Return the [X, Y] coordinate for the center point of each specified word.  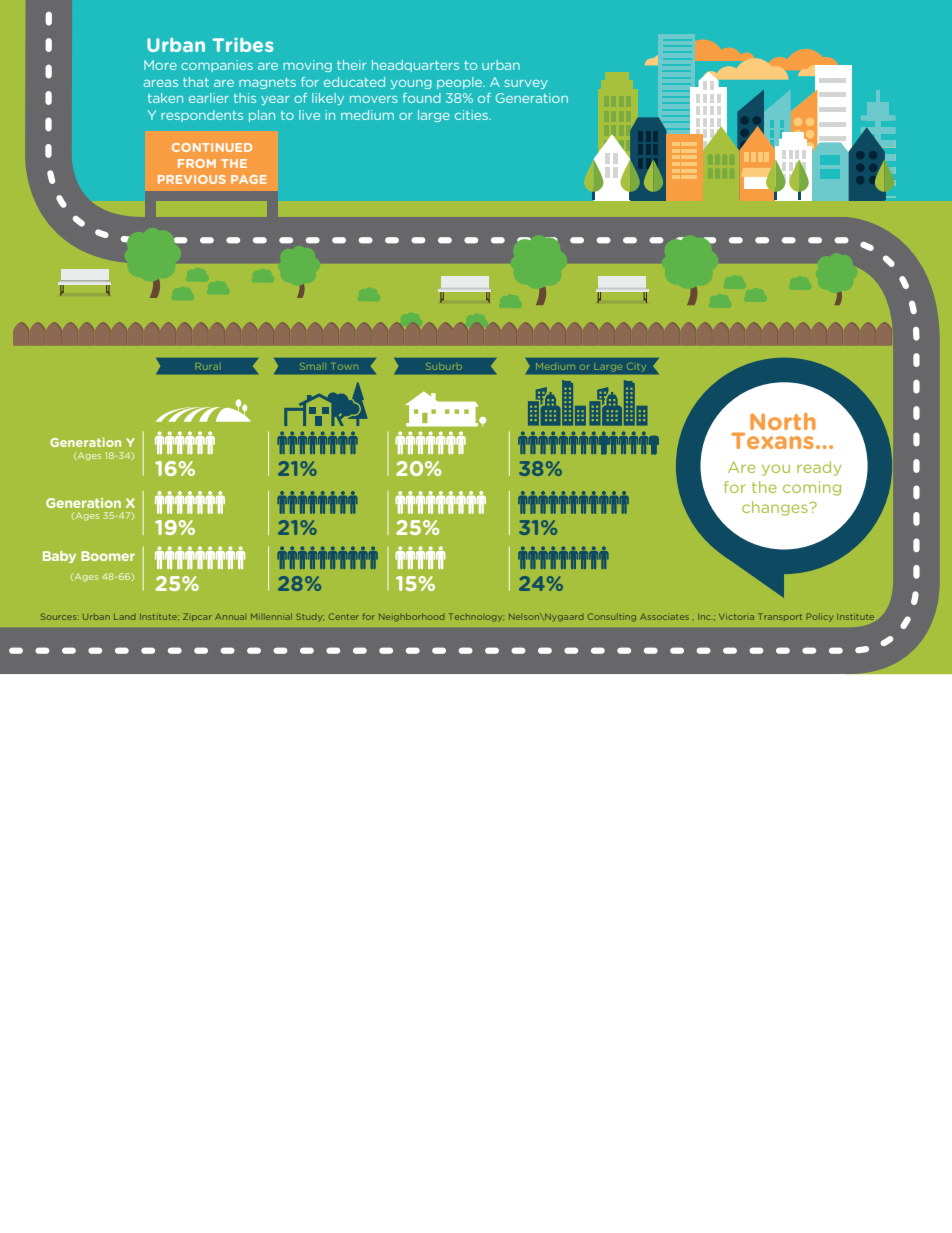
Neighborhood [411, 617]
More [160, 65]
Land [124, 617]
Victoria [736, 617]
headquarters [415, 66]
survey [526, 84]
